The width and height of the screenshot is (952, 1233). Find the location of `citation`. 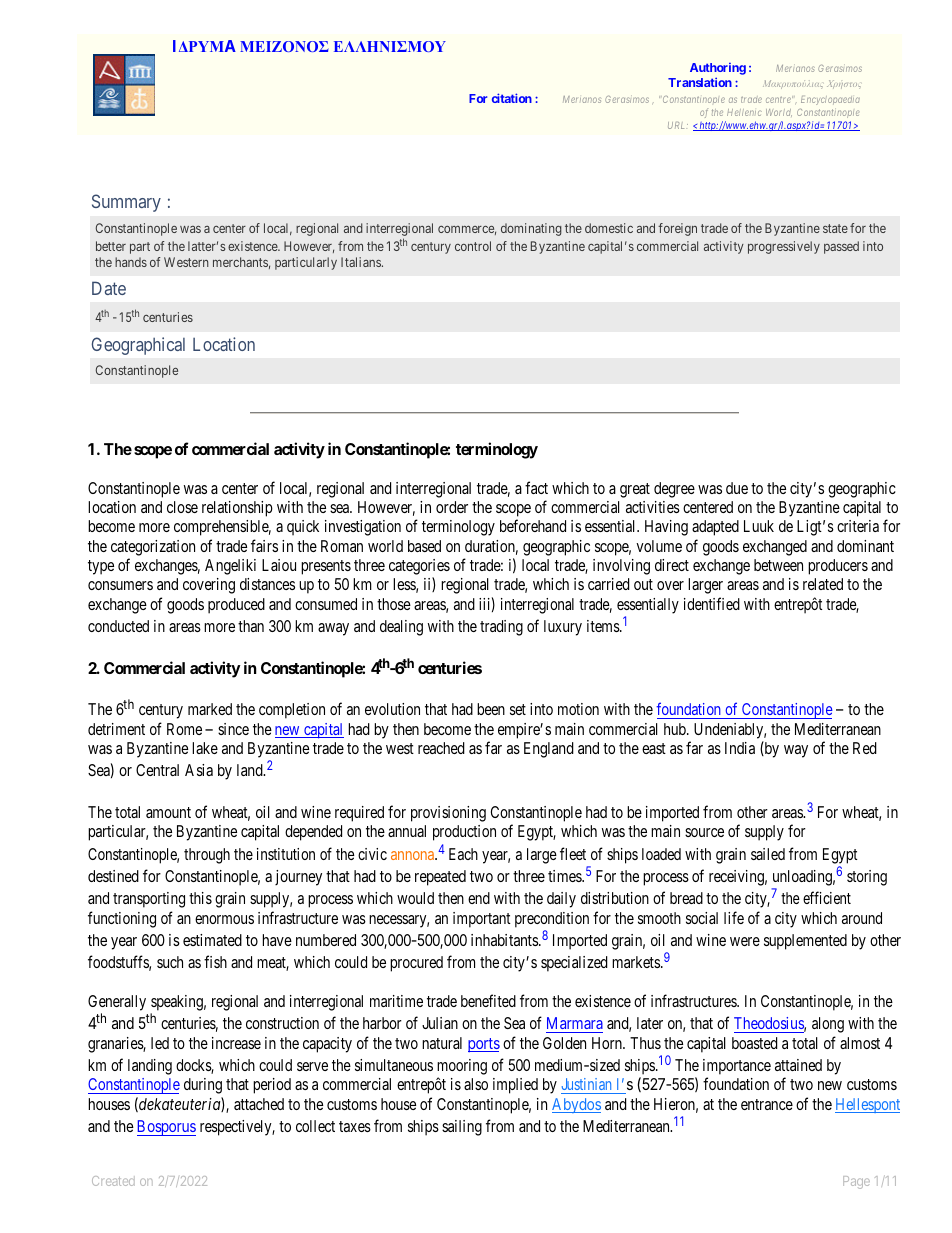

citation is located at coordinates (512, 98).
